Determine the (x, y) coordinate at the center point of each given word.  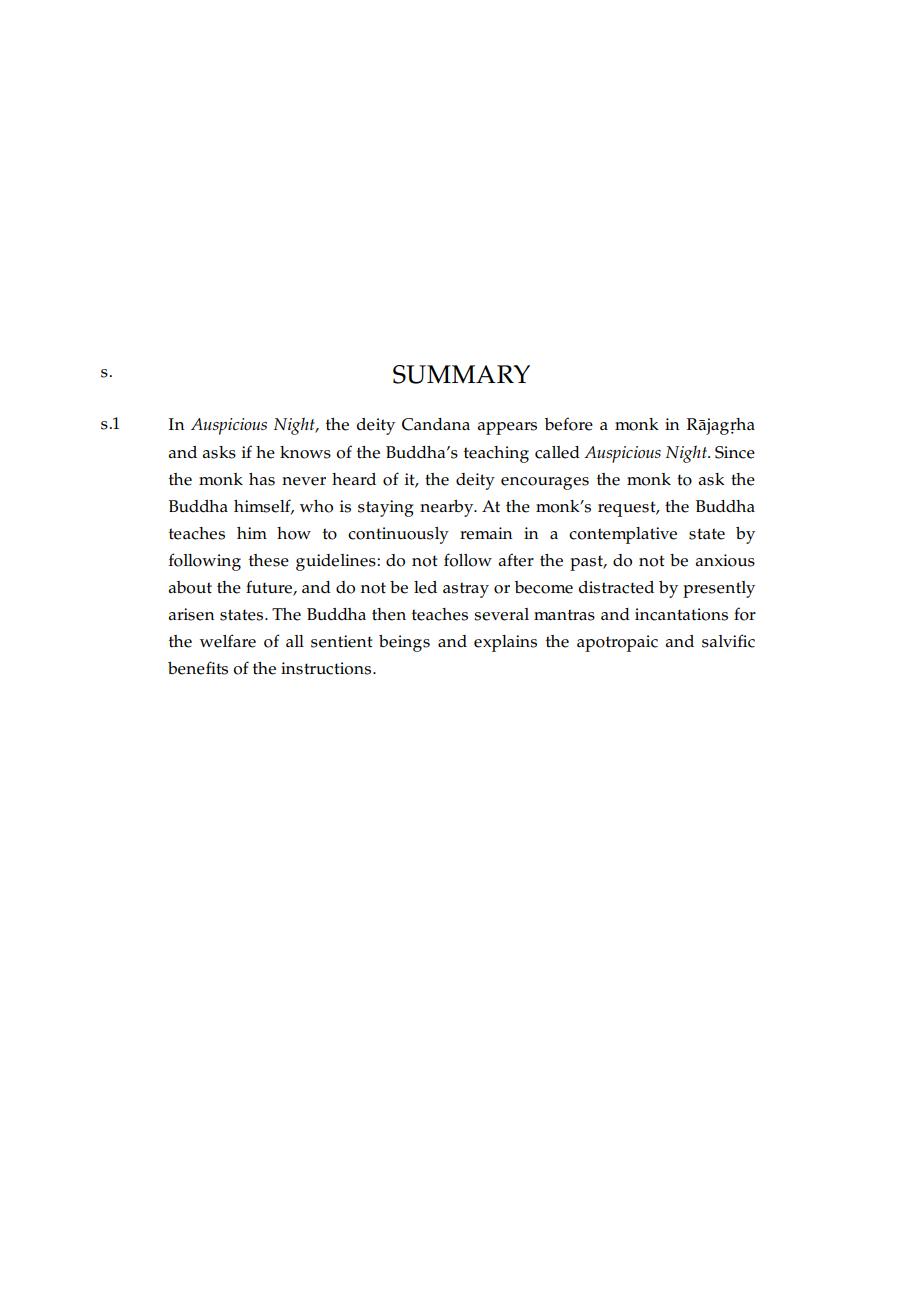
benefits (198, 668)
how (294, 533)
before (569, 424)
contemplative (623, 535)
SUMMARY (461, 374)
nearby (448, 508)
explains (505, 643)
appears (507, 428)
